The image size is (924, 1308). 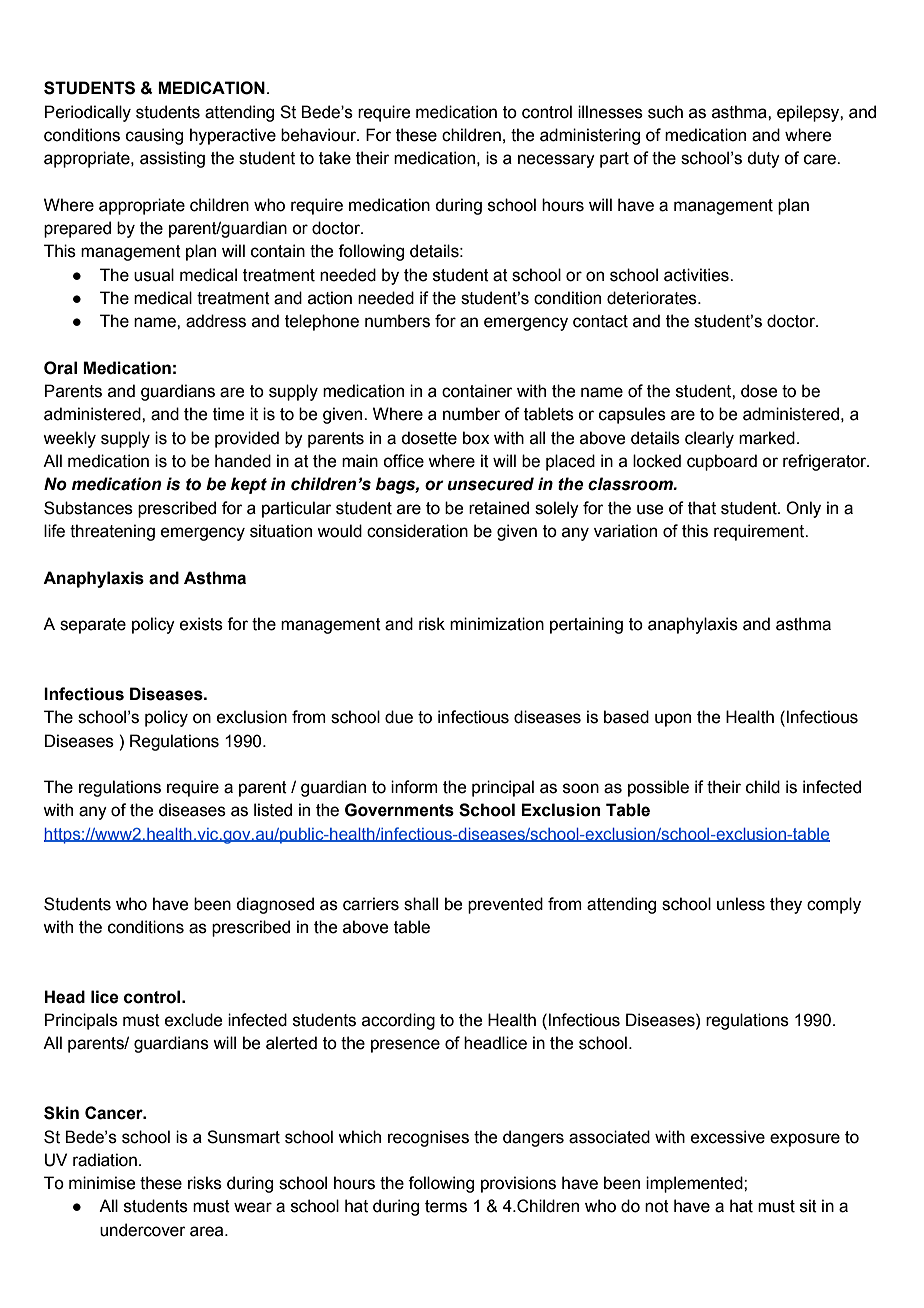 I want to click on duty, so click(x=763, y=159).
